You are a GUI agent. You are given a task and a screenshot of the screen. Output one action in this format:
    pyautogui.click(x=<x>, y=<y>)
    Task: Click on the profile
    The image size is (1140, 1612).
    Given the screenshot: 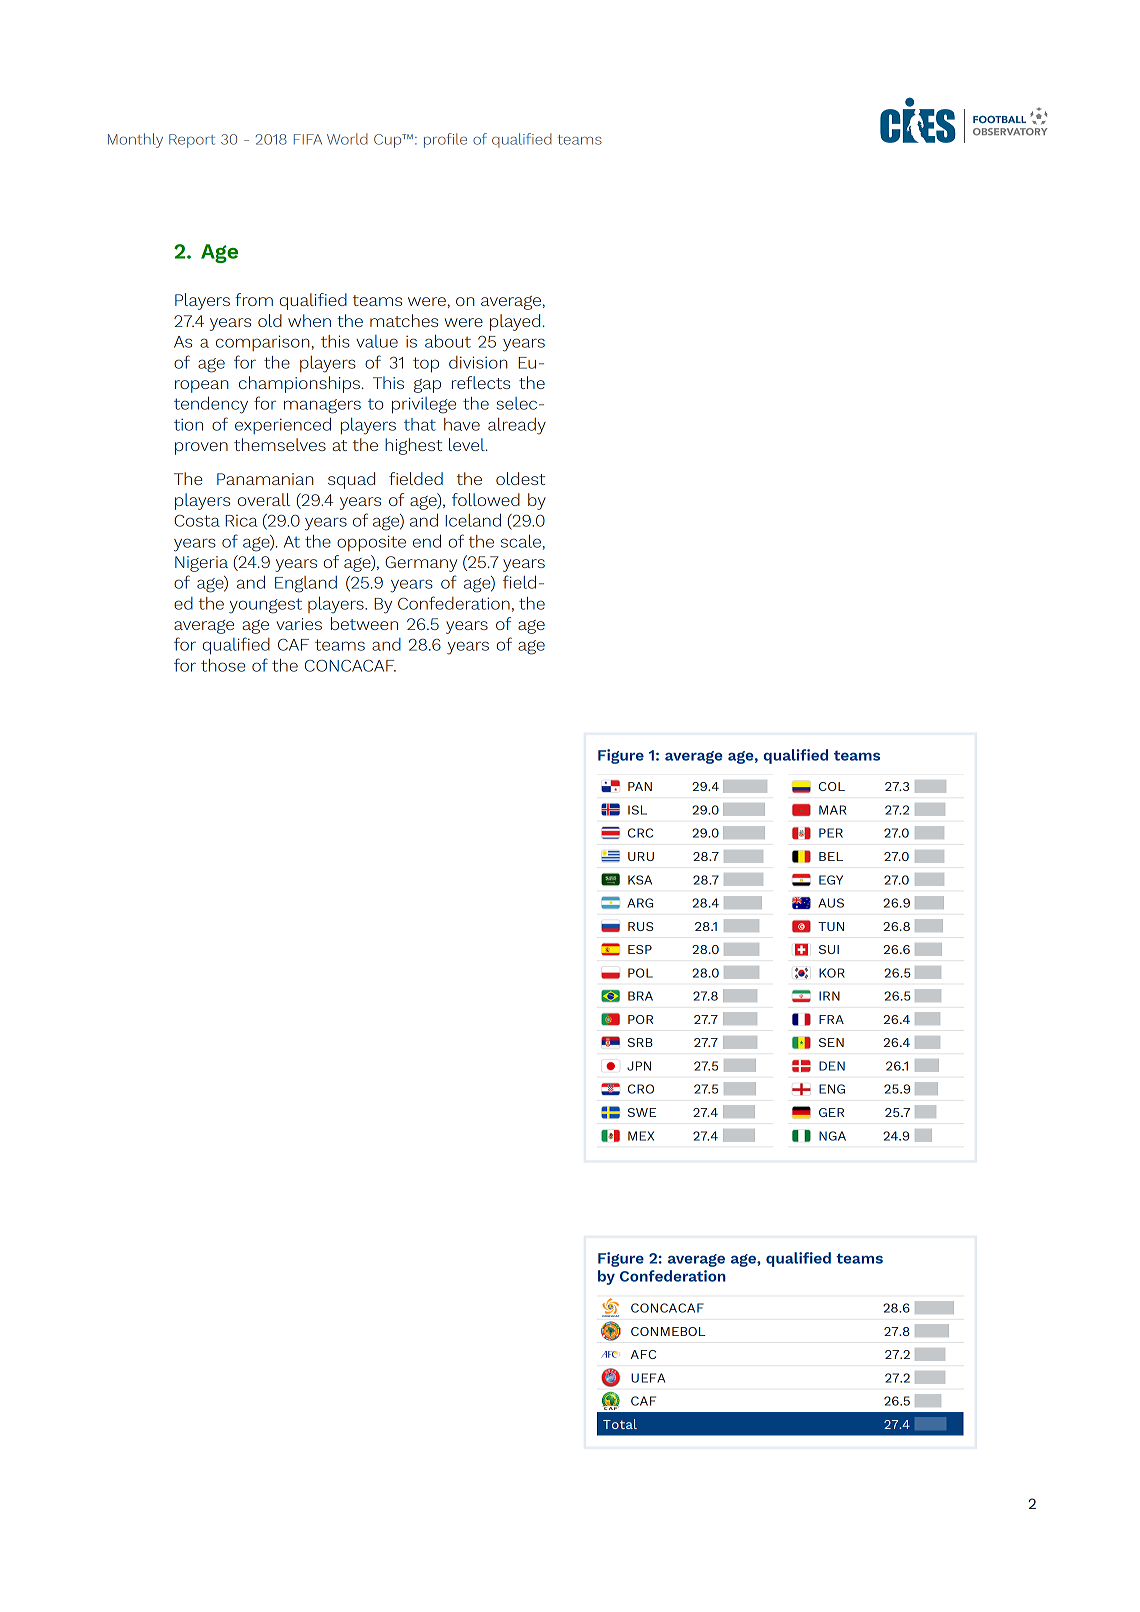 What is the action you would take?
    pyautogui.click(x=445, y=140)
